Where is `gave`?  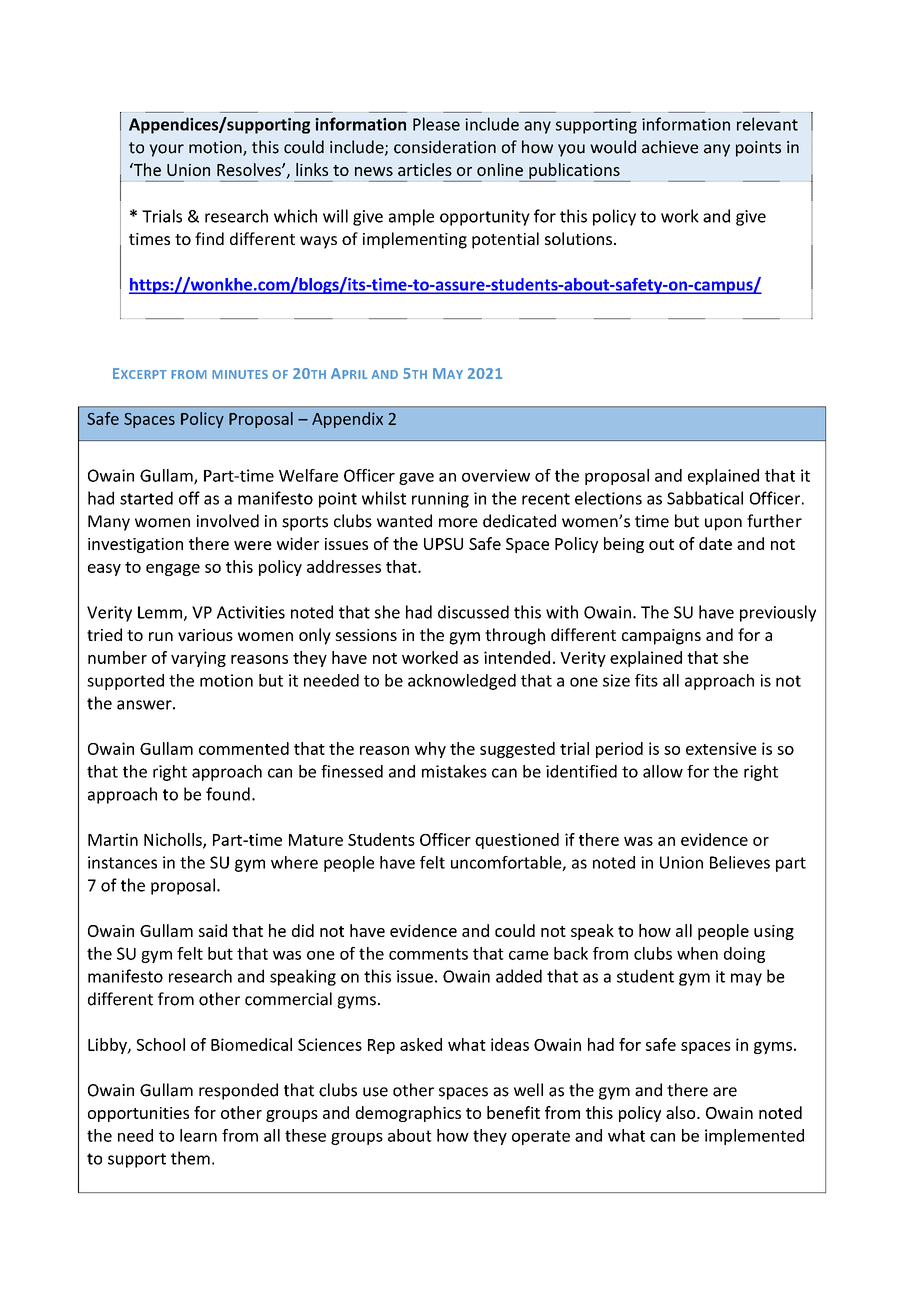 gave is located at coordinates (416, 479).
